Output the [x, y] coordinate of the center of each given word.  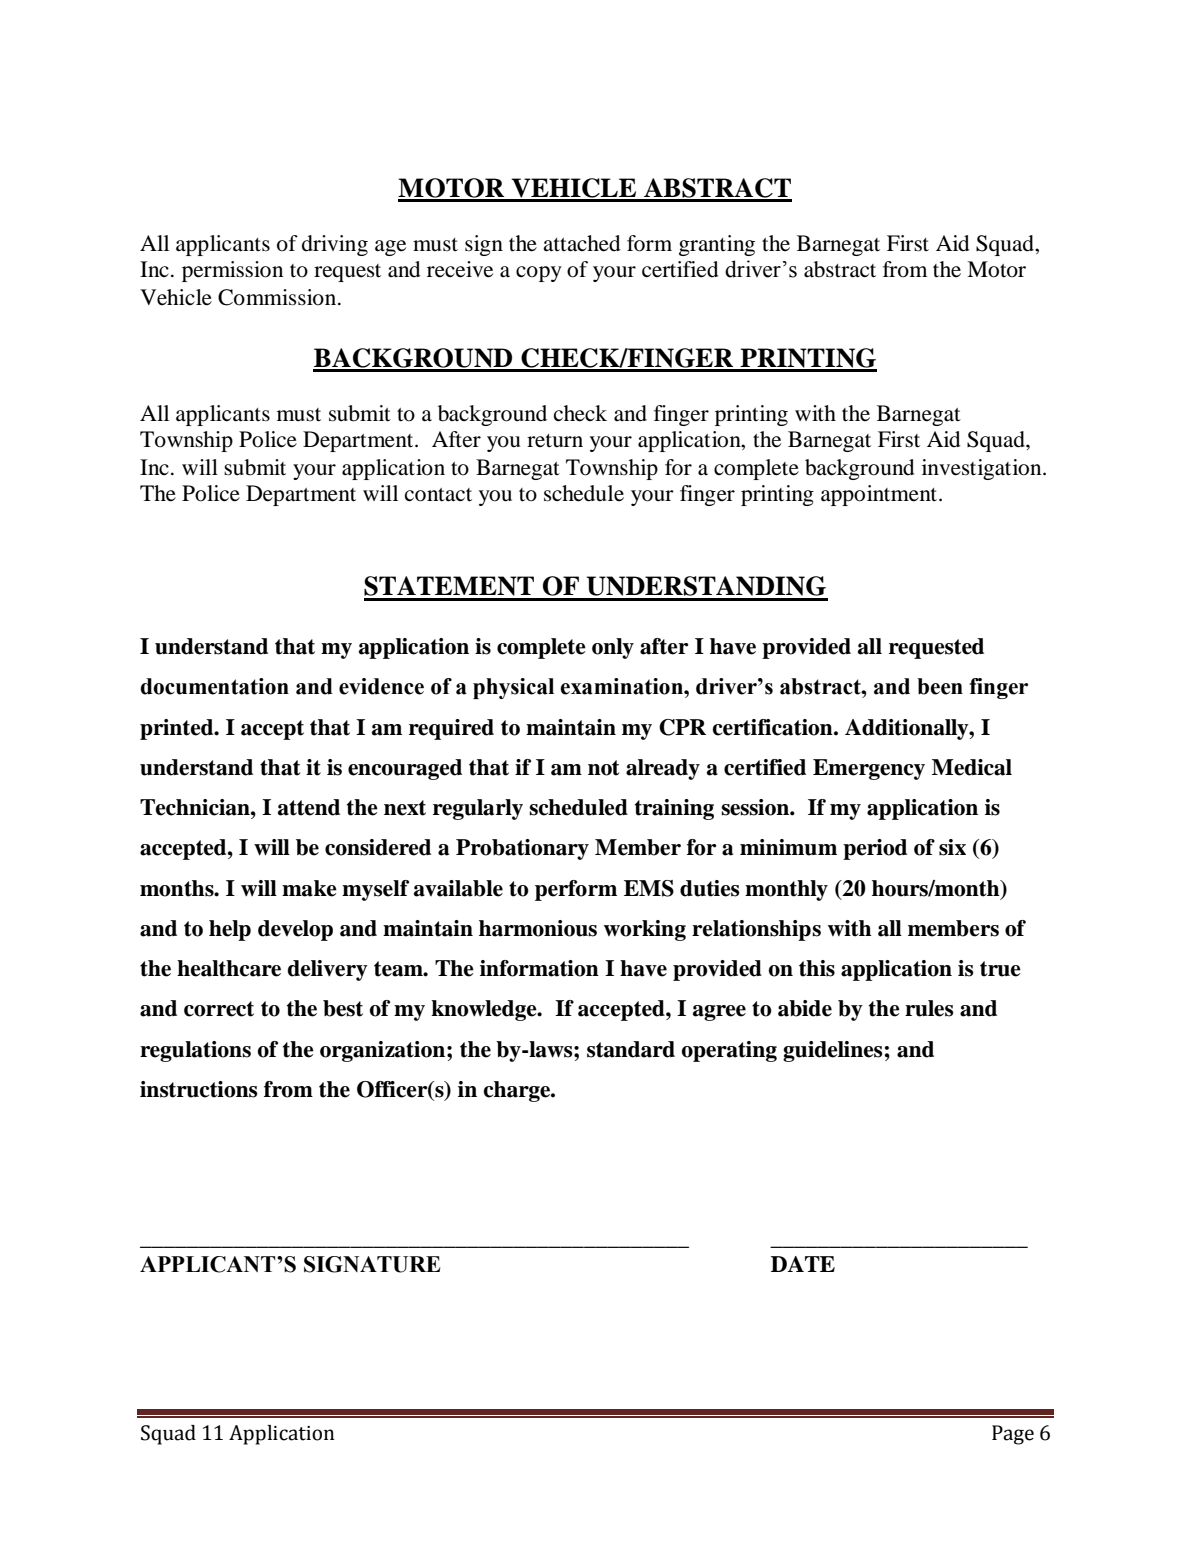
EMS [649, 888]
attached [582, 243]
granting [717, 245]
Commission [278, 297]
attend [309, 807]
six [952, 847]
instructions [199, 1089]
